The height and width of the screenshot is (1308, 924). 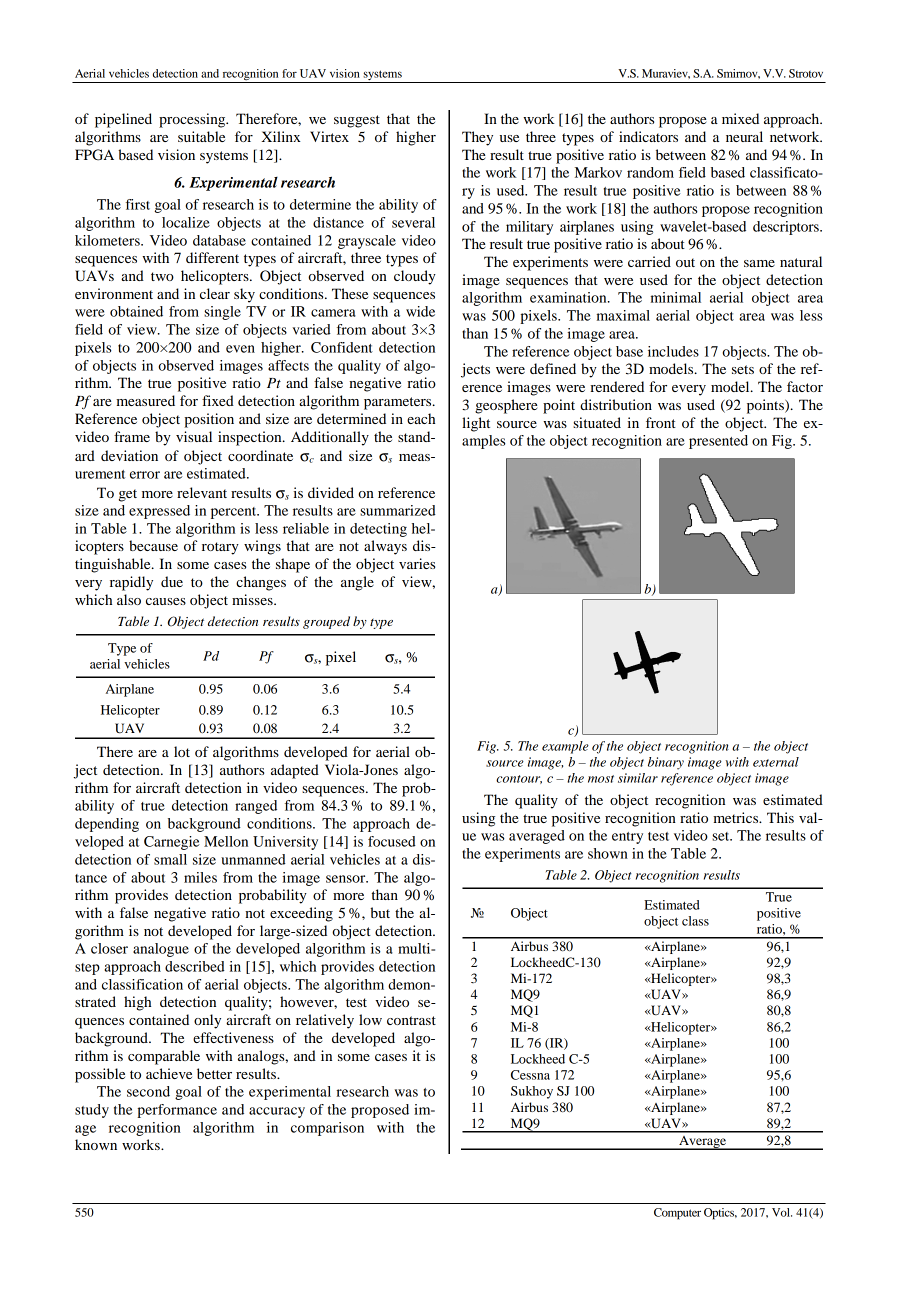 What do you see at coordinates (209, 420) in the screenshot?
I see `position` at bounding box center [209, 420].
